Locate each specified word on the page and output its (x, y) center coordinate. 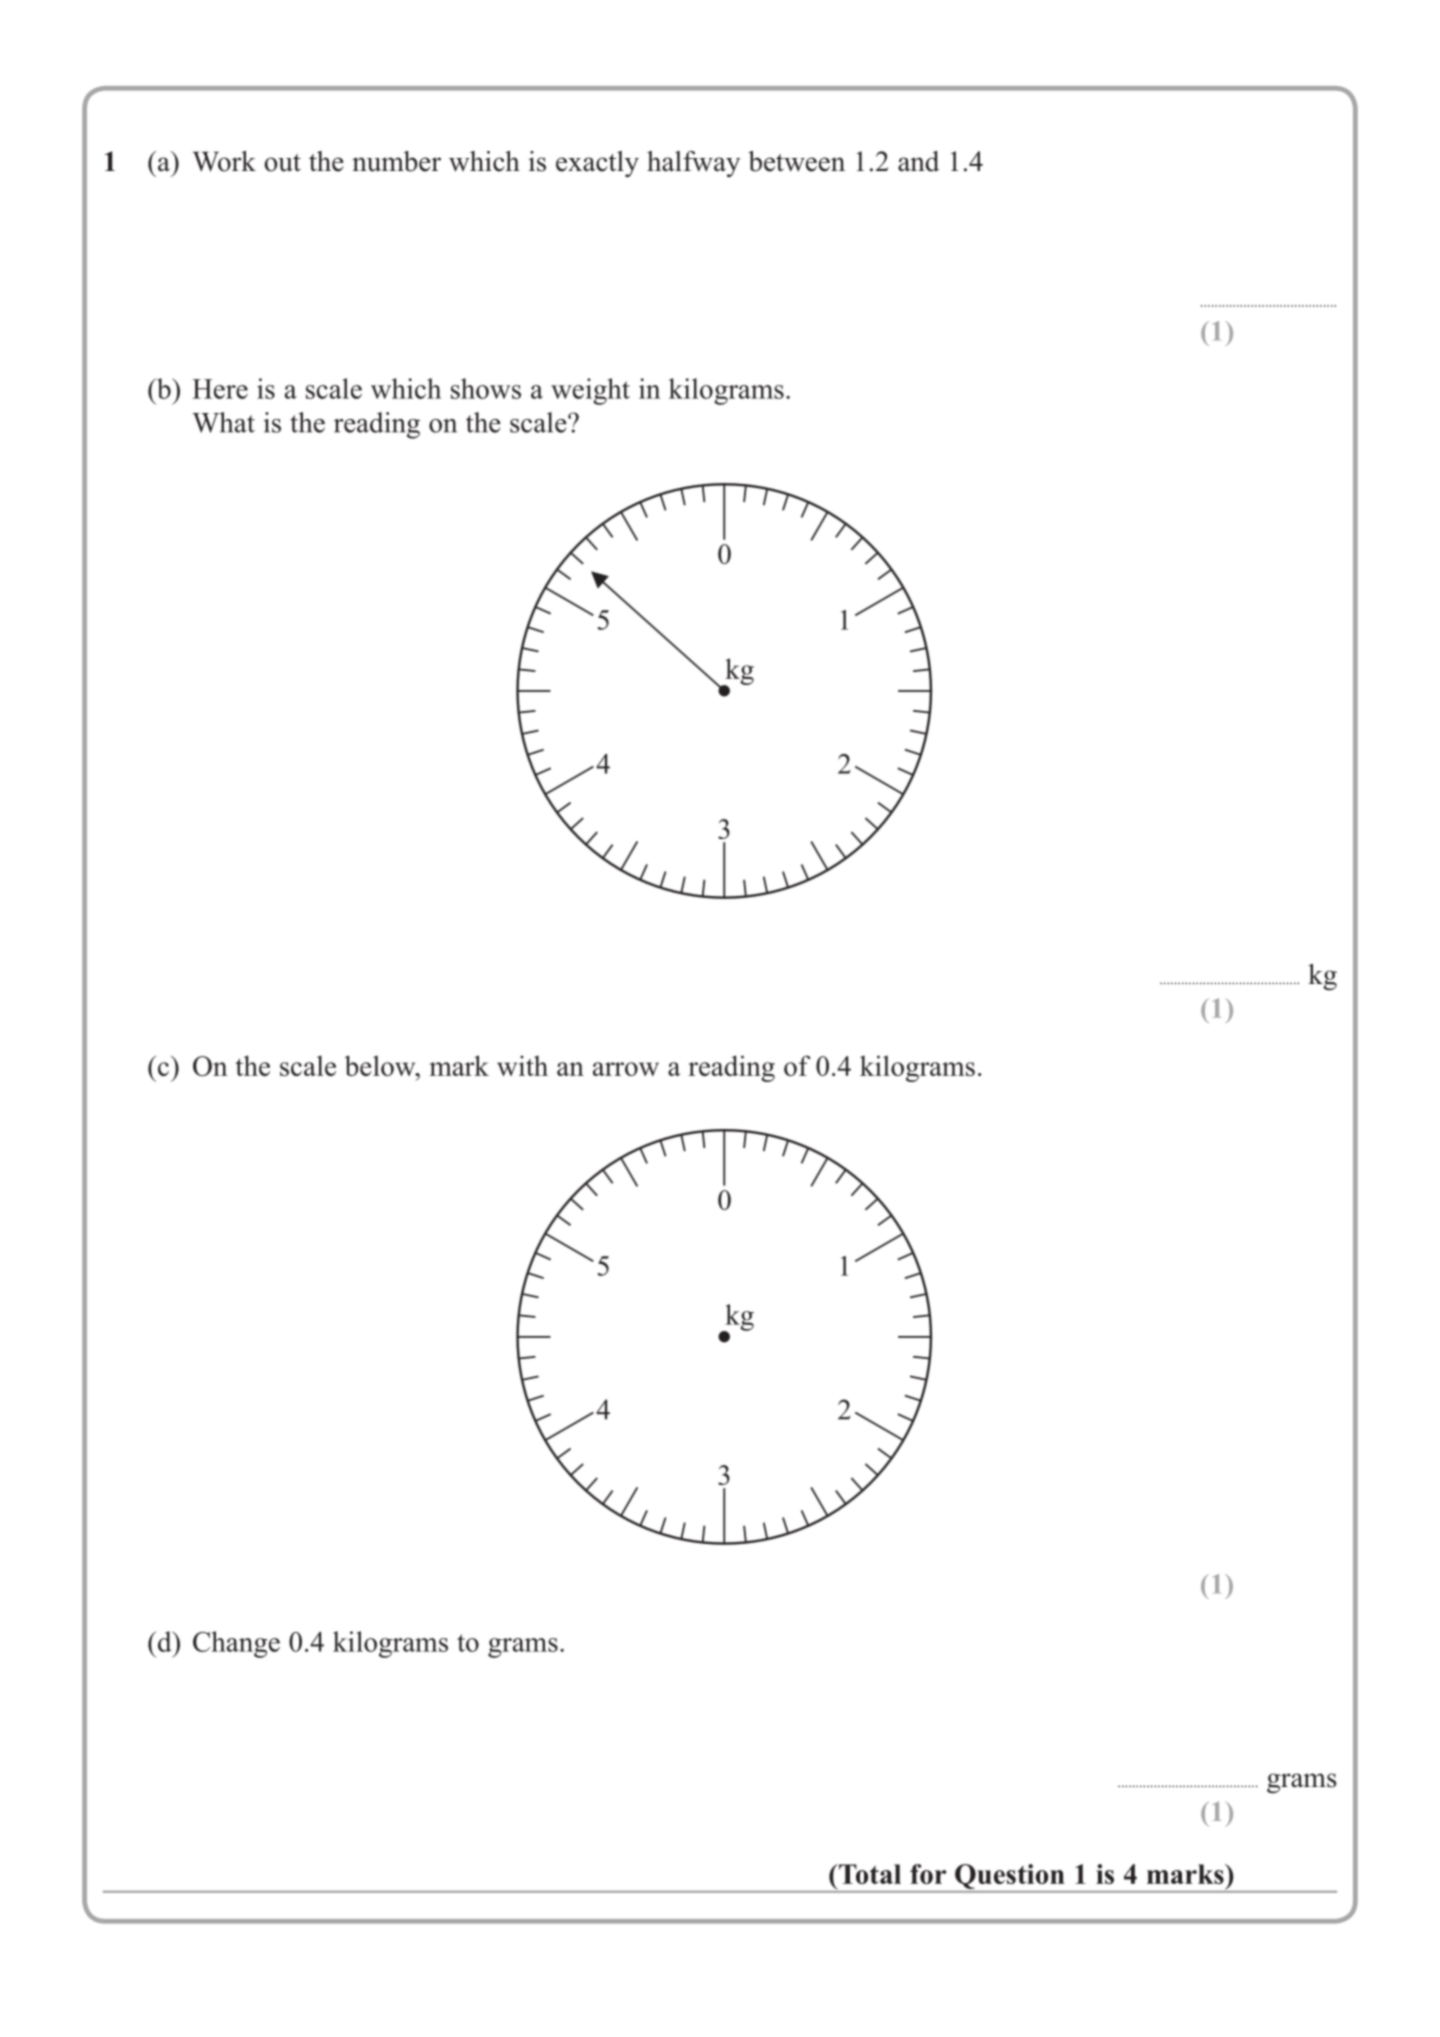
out (282, 163)
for (928, 1874)
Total (869, 1874)
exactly (597, 164)
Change (236, 1644)
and (918, 161)
